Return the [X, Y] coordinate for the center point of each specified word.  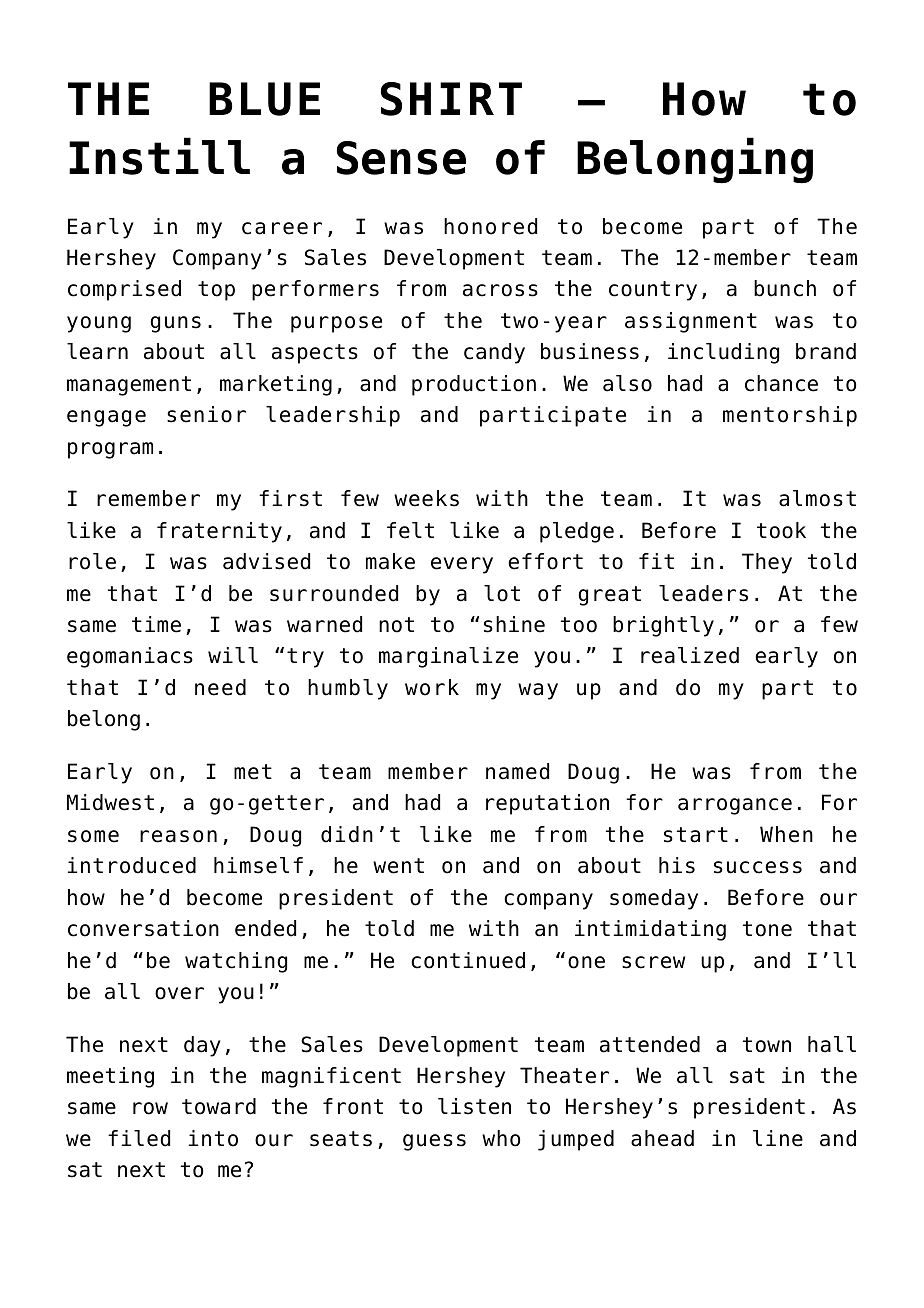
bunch [785, 288]
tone [767, 929]
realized [690, 655]
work [432, 687]
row [150, 1108]
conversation [143, 928]
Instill [159, 156]
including [723, 353]
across [500, 290]
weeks [426, 498]
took [781, 530]
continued [468, 960]
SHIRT [451, 99]
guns [175, 324]
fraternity [219, 532]
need [220, 687]
